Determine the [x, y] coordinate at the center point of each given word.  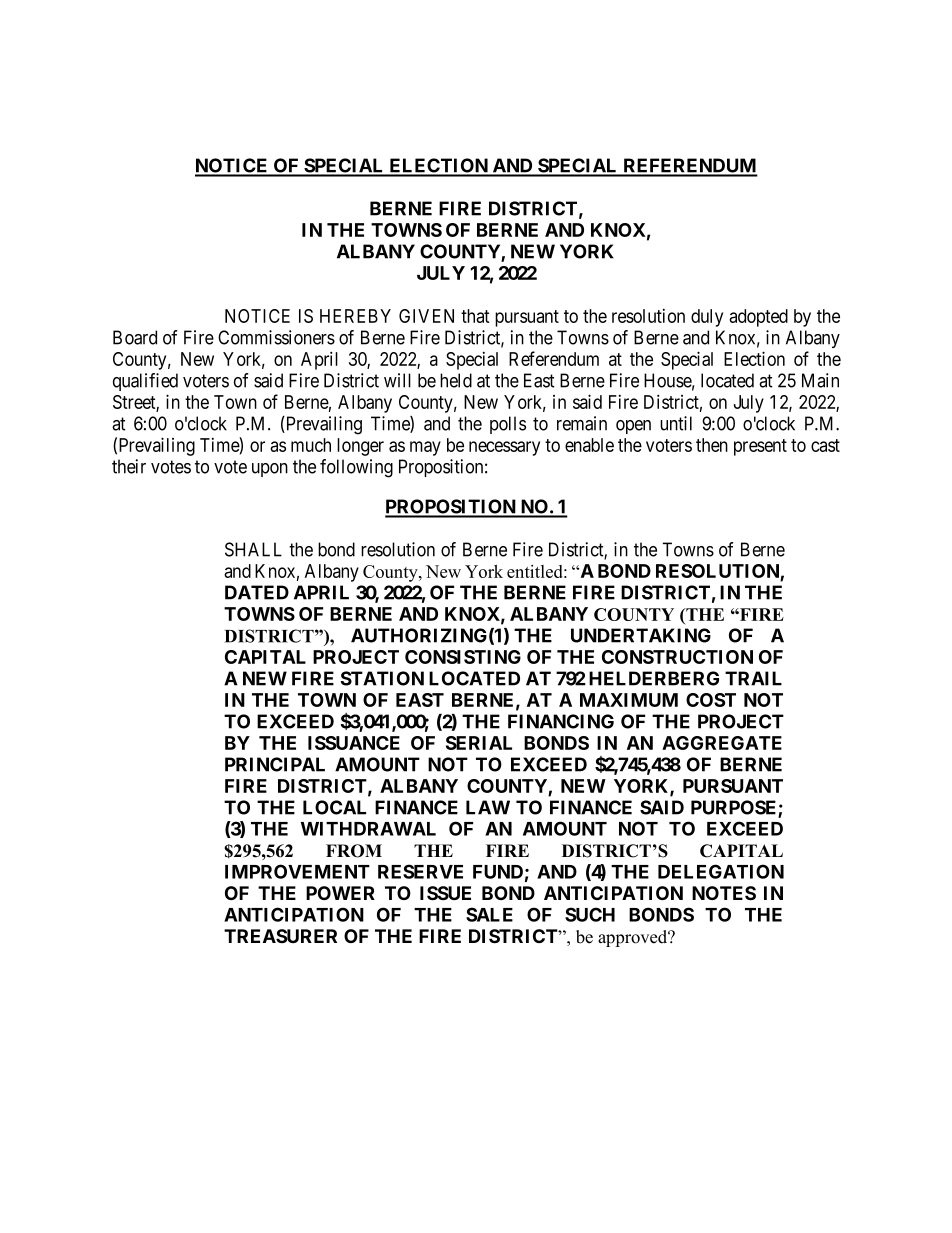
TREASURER [280, 936]
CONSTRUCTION [677, 657]
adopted [758, 318]
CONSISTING [463, 657]
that [475, 316]
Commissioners [276, 337]
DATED [257, 592]
